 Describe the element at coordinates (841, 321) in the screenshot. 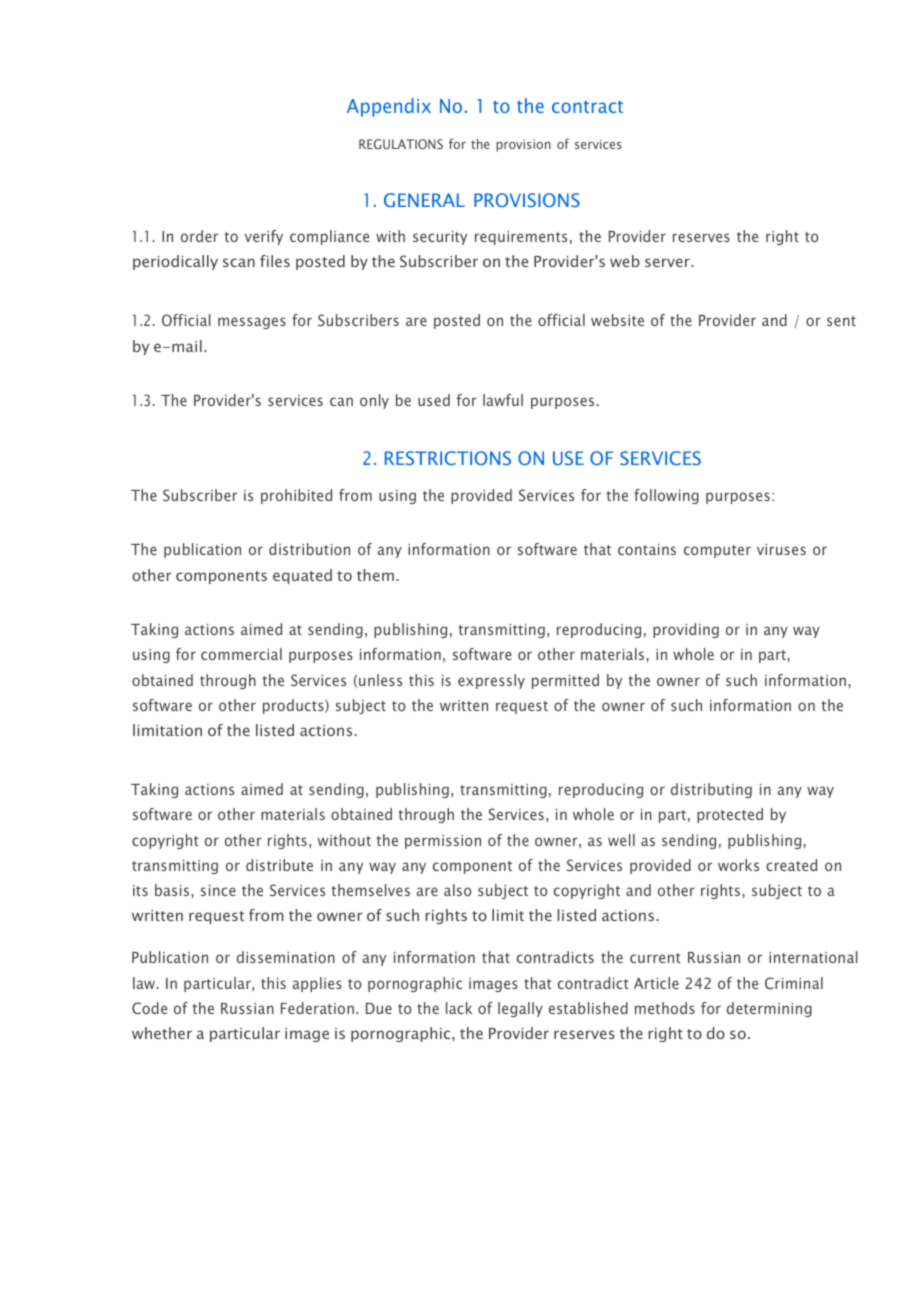

I see `sent` at that location.
